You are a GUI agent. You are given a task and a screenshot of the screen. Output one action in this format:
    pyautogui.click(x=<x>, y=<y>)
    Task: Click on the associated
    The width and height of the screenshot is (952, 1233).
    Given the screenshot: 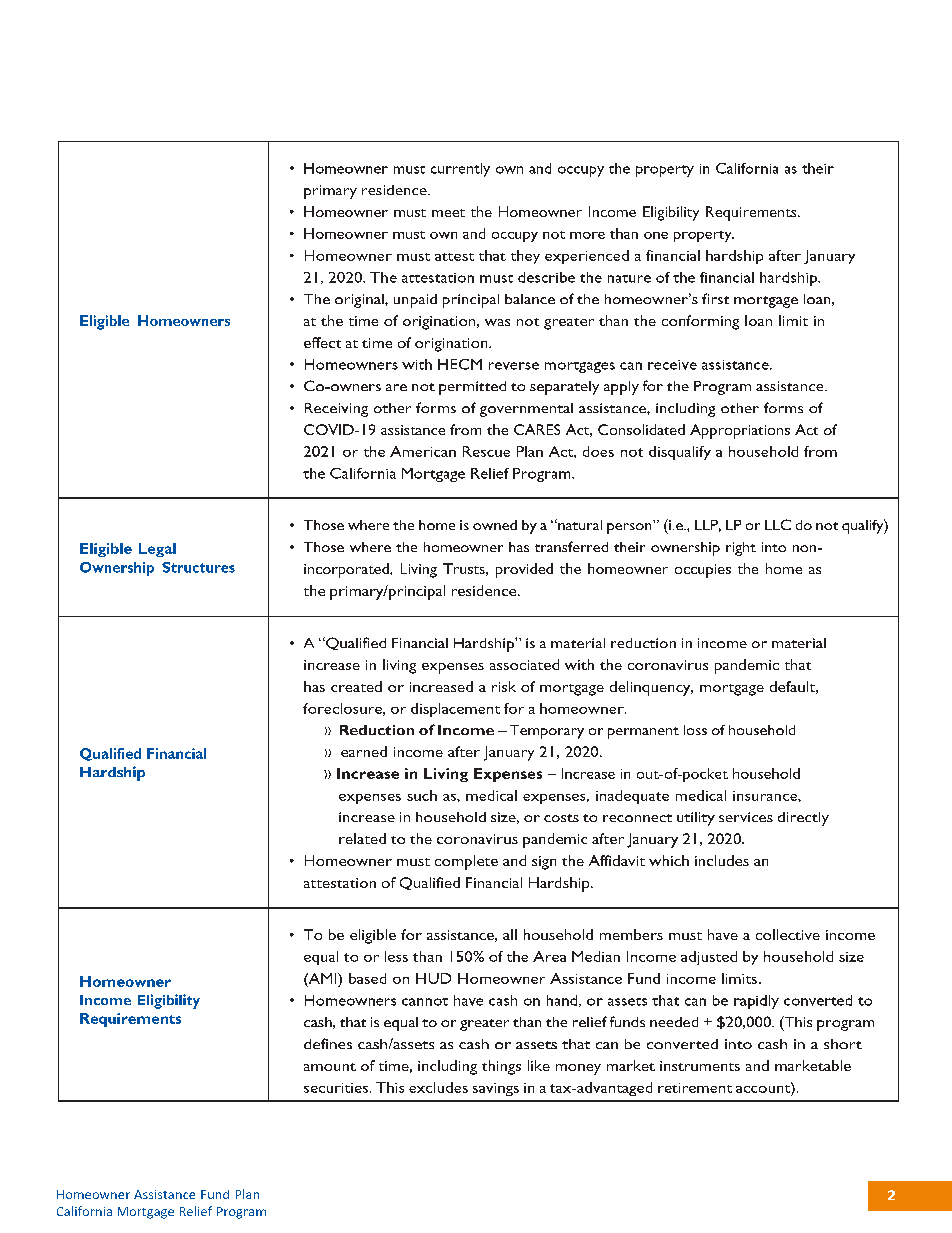 What is the action you would take?
    pyautogui.click(x=524, y=664)
